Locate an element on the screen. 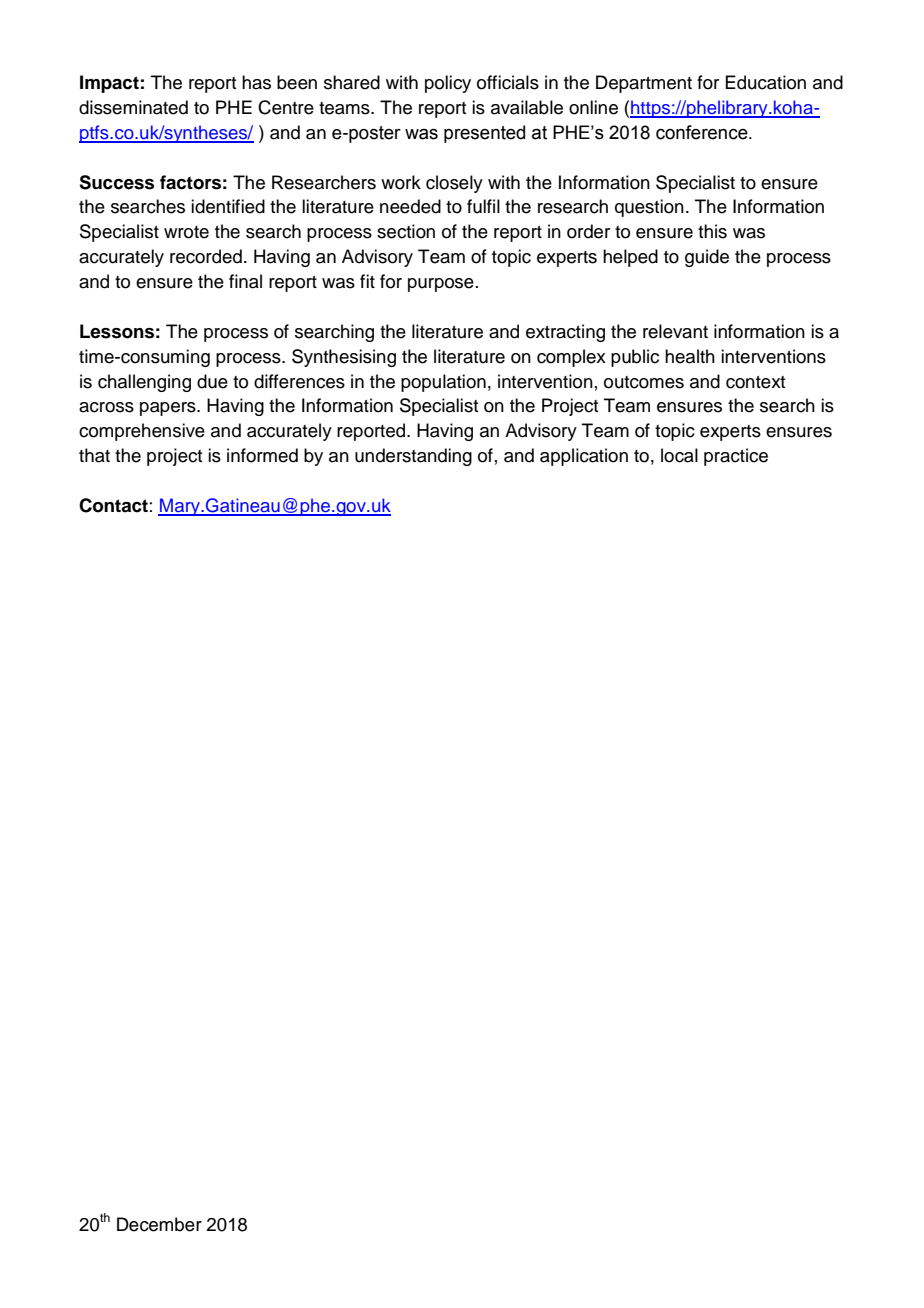  practice is located at coordinates (736, 457).
